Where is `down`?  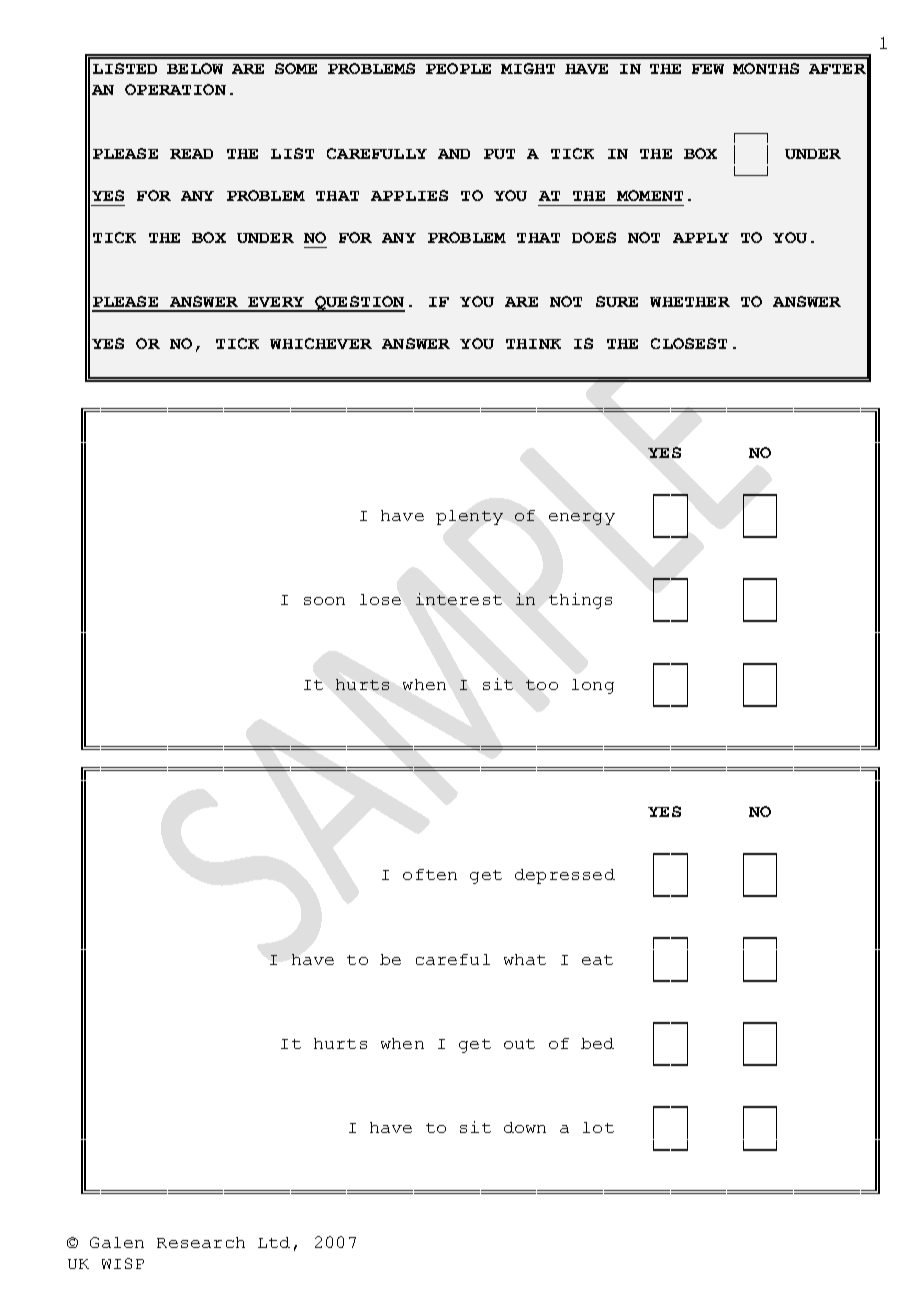
down is located at coordinates (525, 1127).
